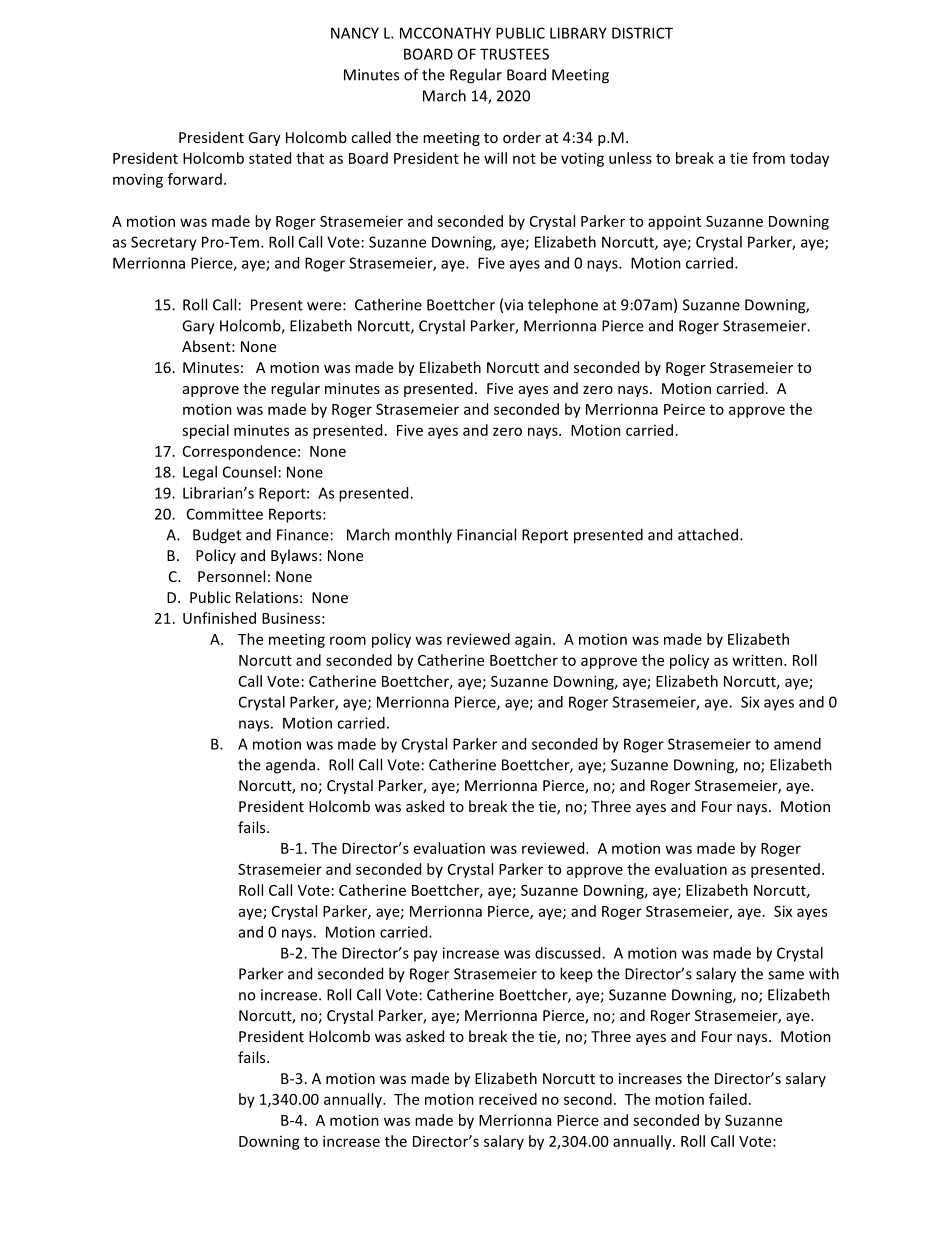 The width and height of the screenshot is (952, 1233). I want to click on DISTRICT, so click(642, 33).
